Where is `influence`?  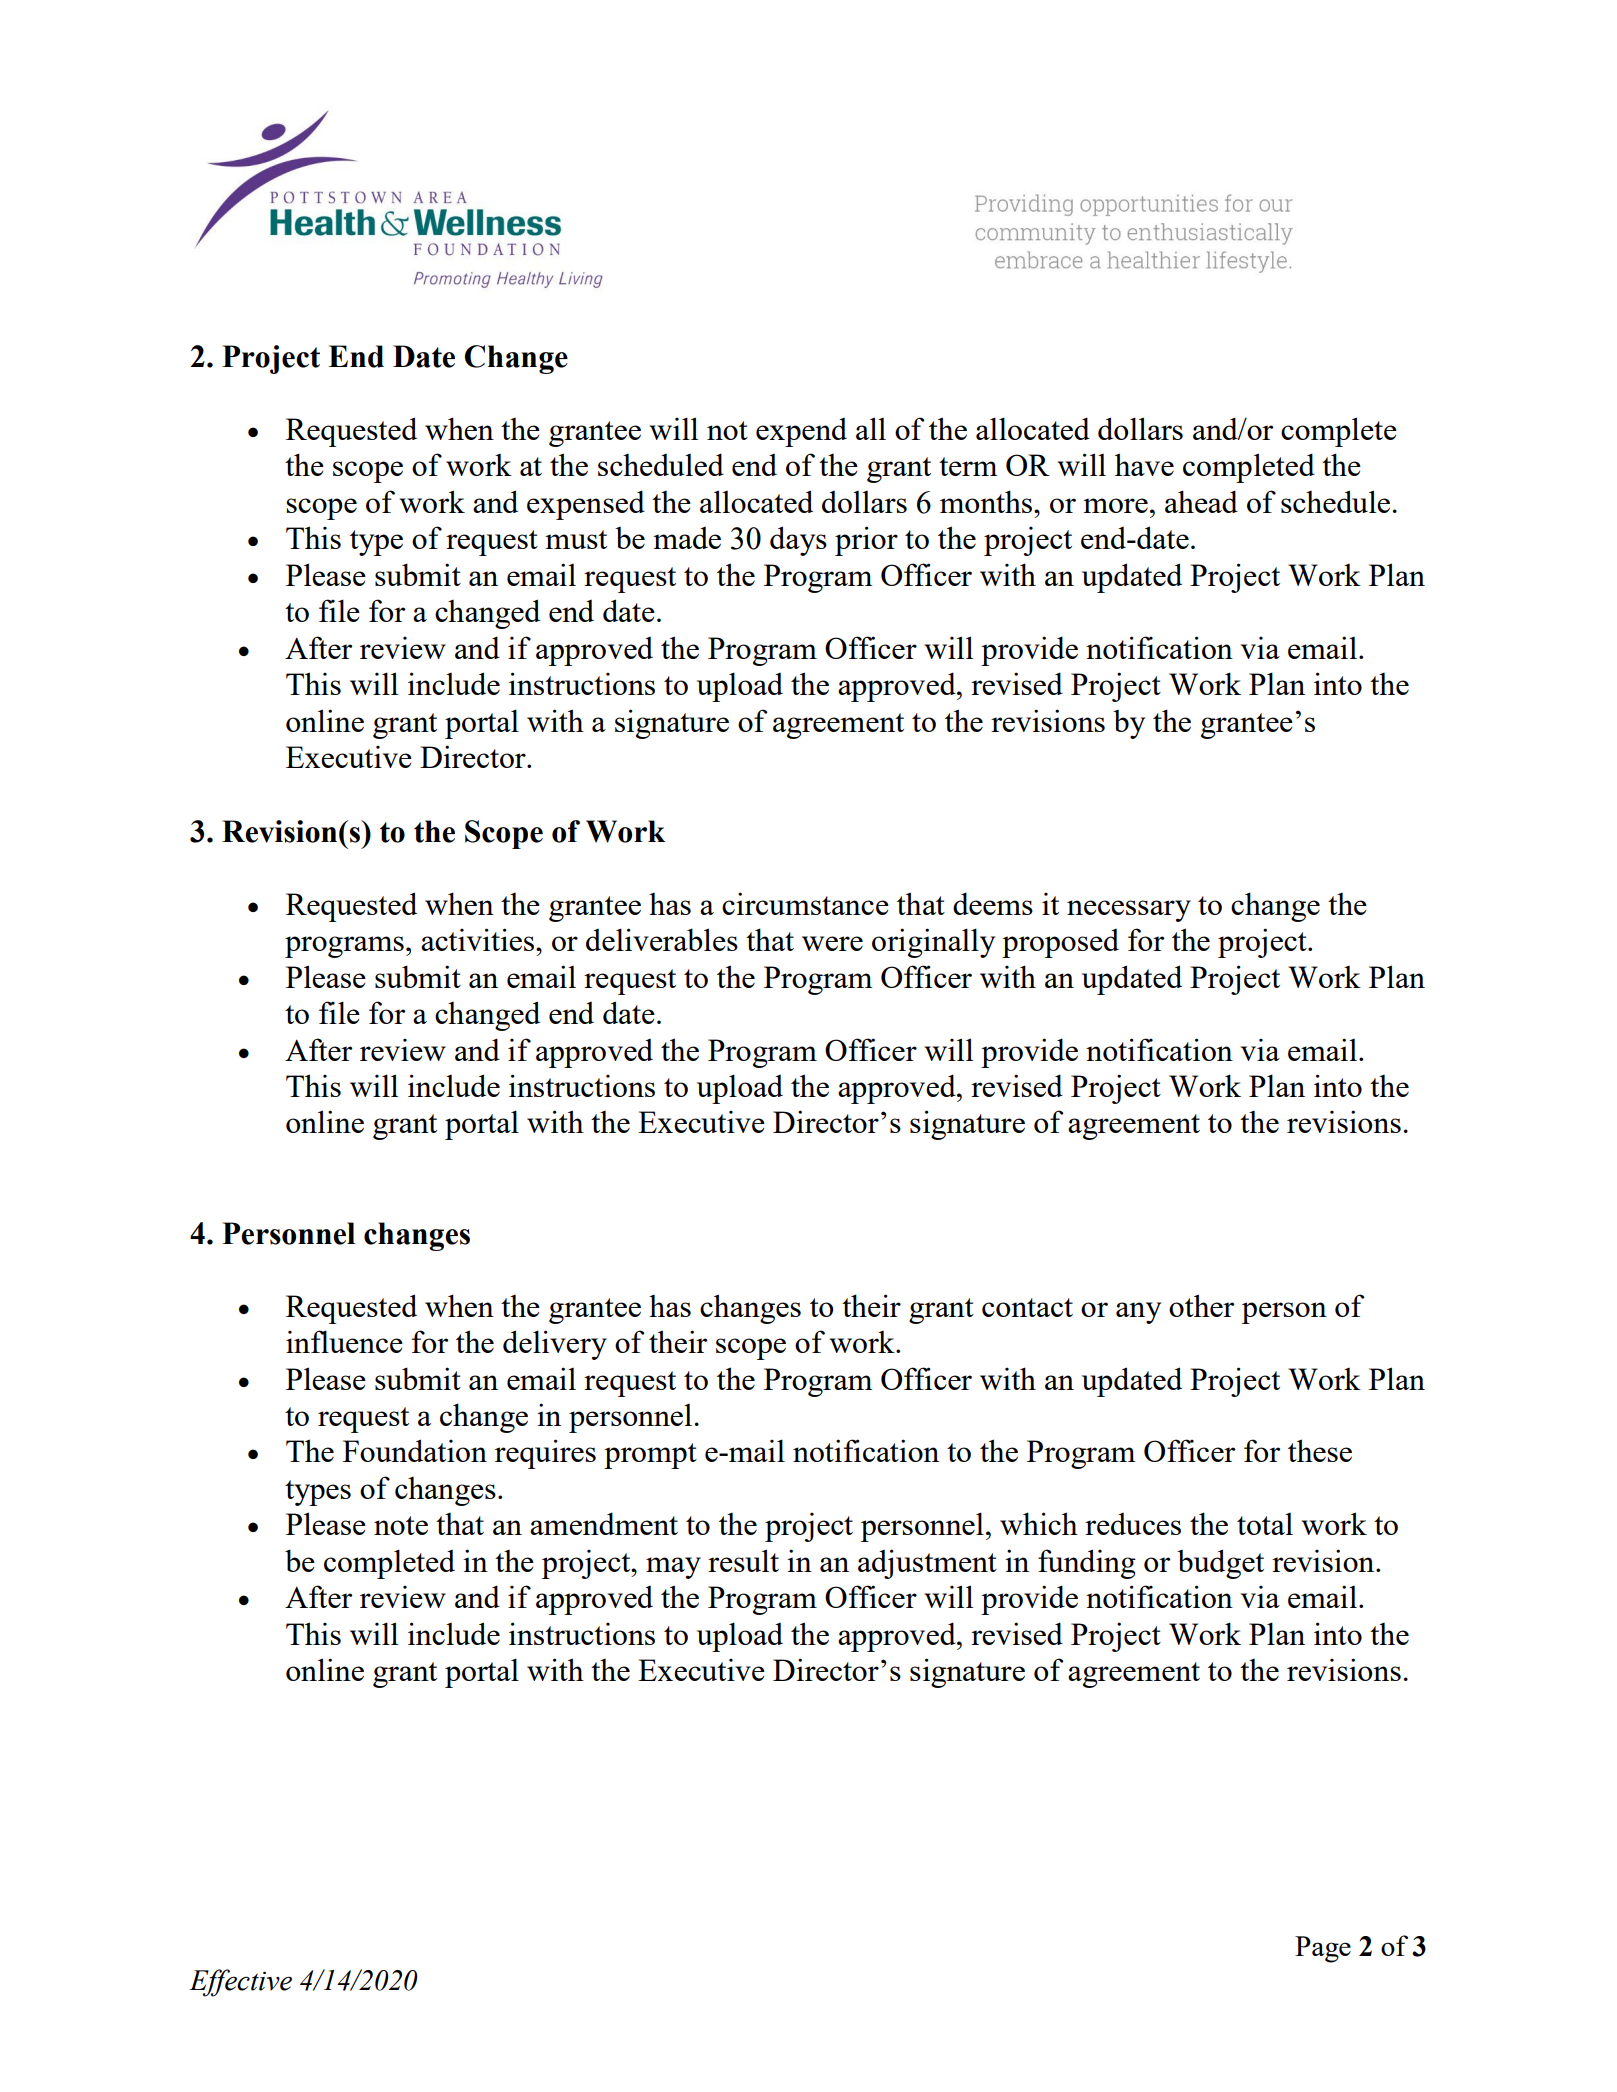
influence is located at coordinates (344, 1341).
